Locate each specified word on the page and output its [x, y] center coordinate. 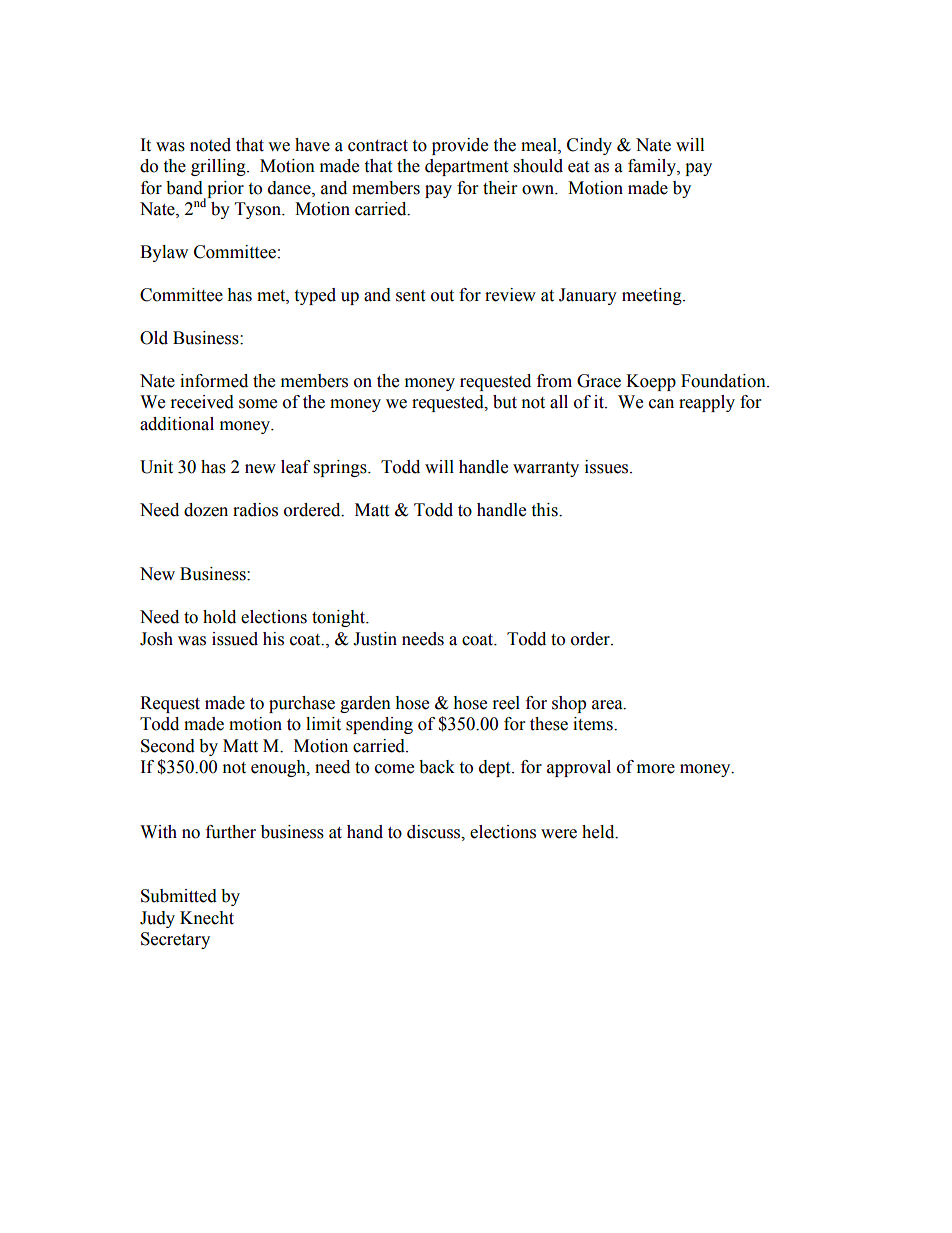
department [466, 167]
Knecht [207, 918]
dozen [206, 510]
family [653, 167]
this [545, 510]
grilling [219, 167]
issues [608, 467]
